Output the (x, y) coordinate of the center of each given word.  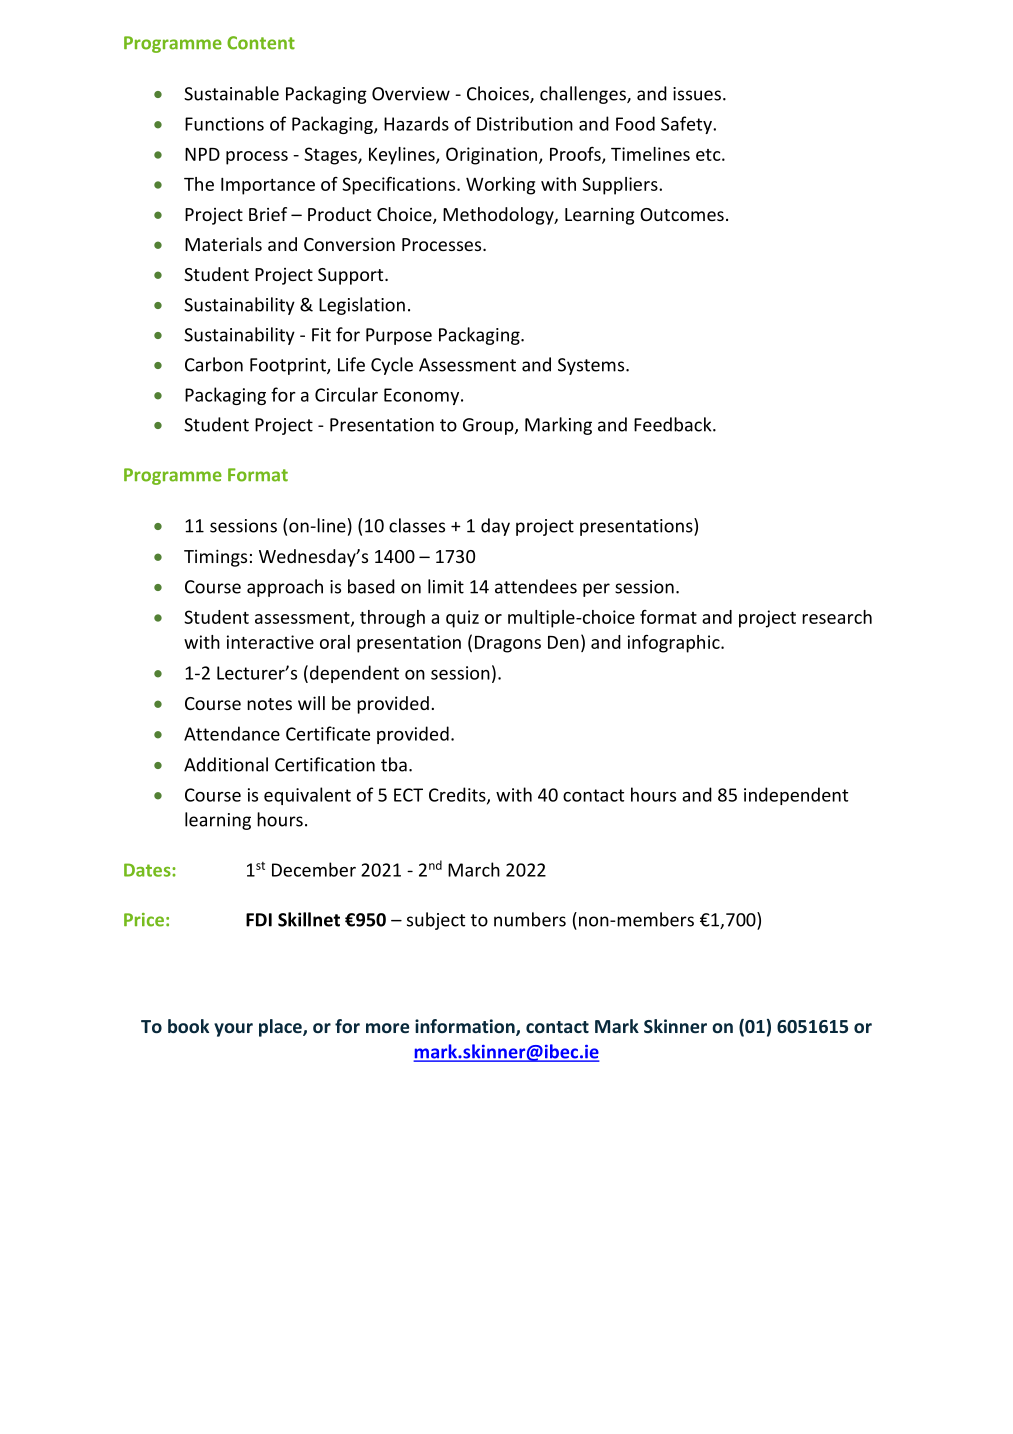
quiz (462, 619)
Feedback (674, 424)
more (387, 1028)
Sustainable (231, 93)
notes (269, 704)
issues (697, 94)
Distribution (525, 123)
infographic (675, 644)
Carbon (214, 364)
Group (489, 426)
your (233, 1030)
